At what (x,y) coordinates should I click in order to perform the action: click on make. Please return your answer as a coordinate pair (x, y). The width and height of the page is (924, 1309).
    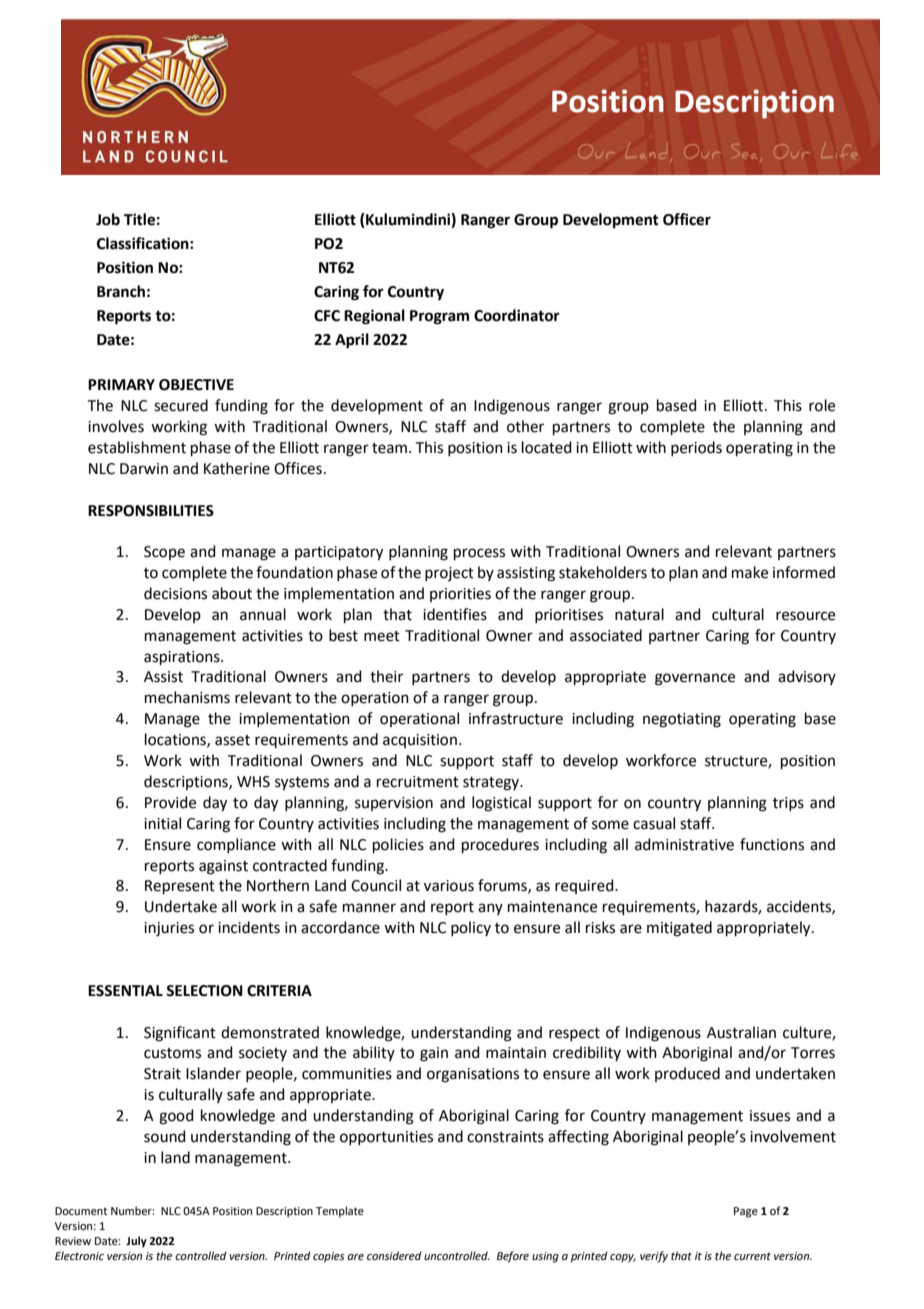
    Looking at the image, I should click on (750, 572).
